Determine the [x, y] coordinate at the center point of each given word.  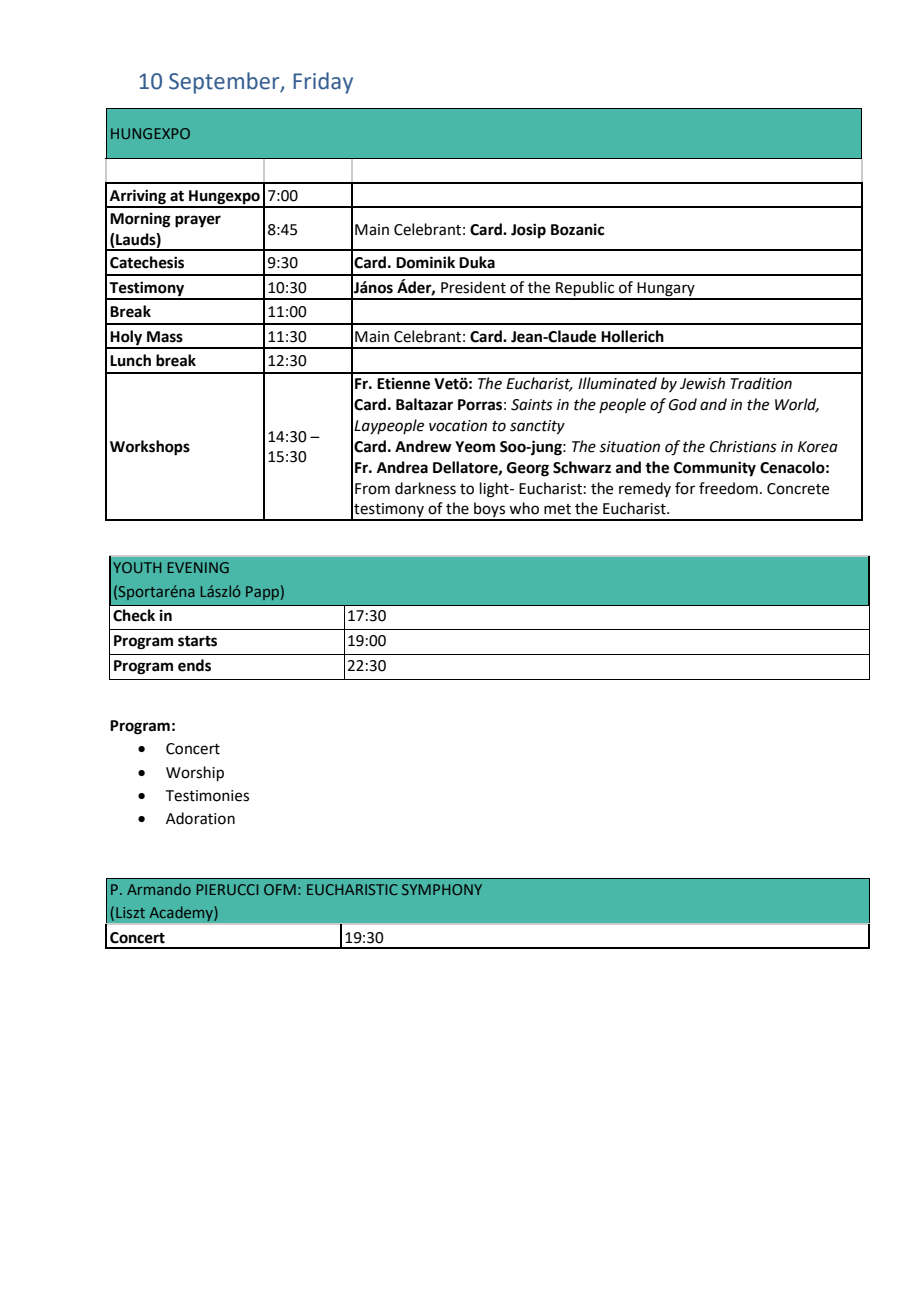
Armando [159, 889]
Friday [323, 83]
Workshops [150, 448]
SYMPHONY [442, 889]
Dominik [425, 262]
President [473, 287]
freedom [728, 488]
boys [489, 511]
